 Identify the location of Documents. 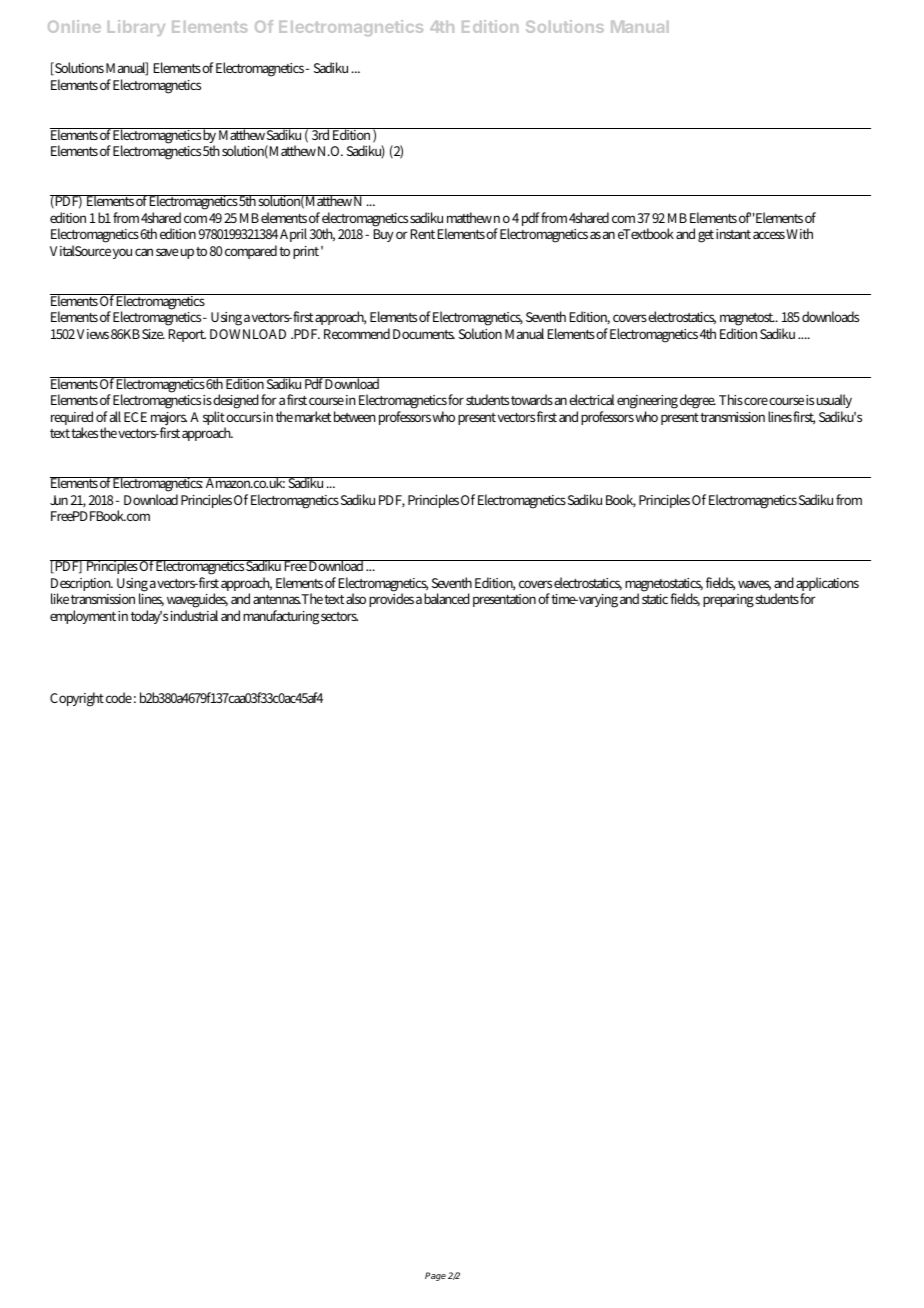
(424, 334).
